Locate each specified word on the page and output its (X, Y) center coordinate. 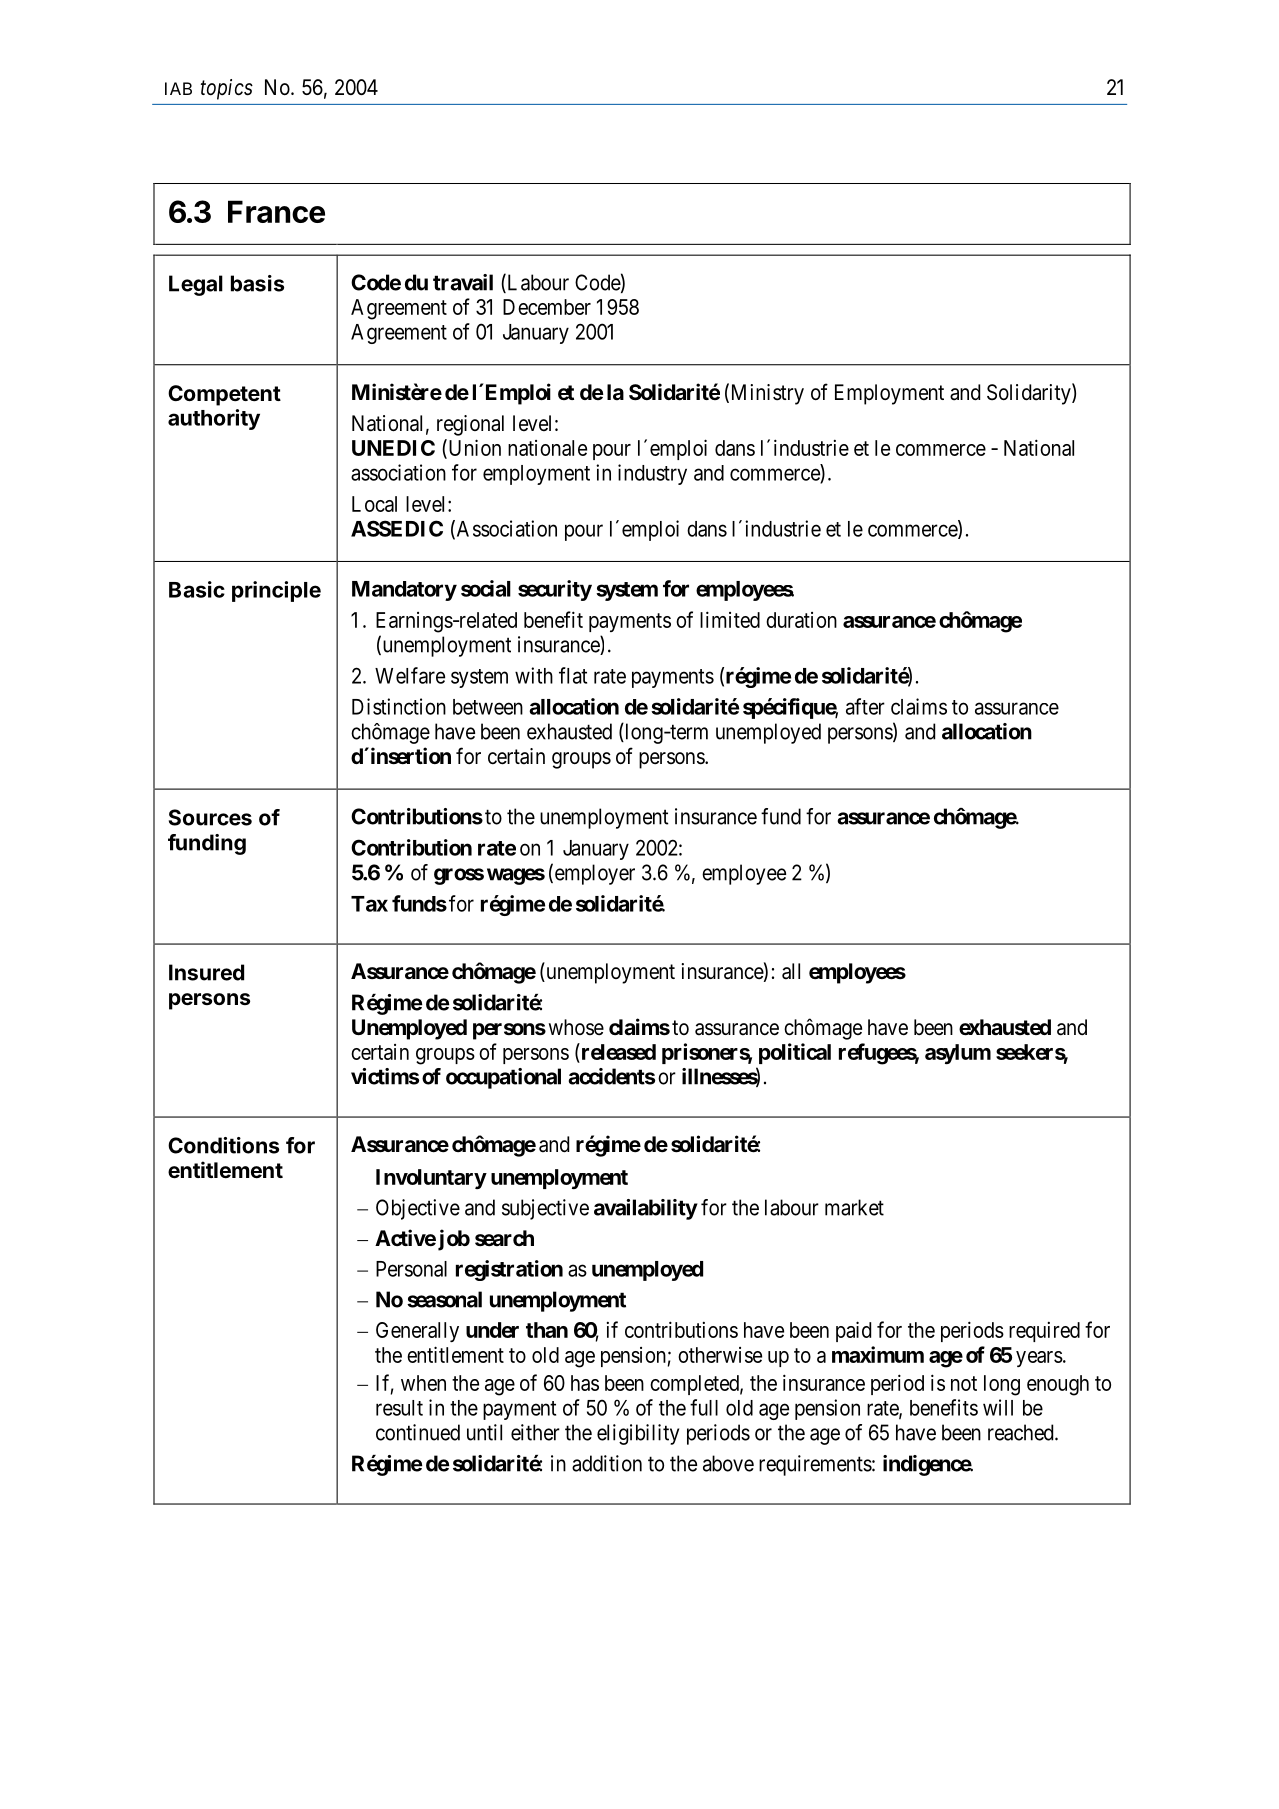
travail (463, 282)
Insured (206, 972)
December (547, 307)
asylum (958, 1054)
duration (801, 620)
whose (576, 1027)
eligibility (638, 1434)
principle (276, 591)
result (399, 1408)
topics (227, 89)
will (998, 1407)
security (555, 590)
